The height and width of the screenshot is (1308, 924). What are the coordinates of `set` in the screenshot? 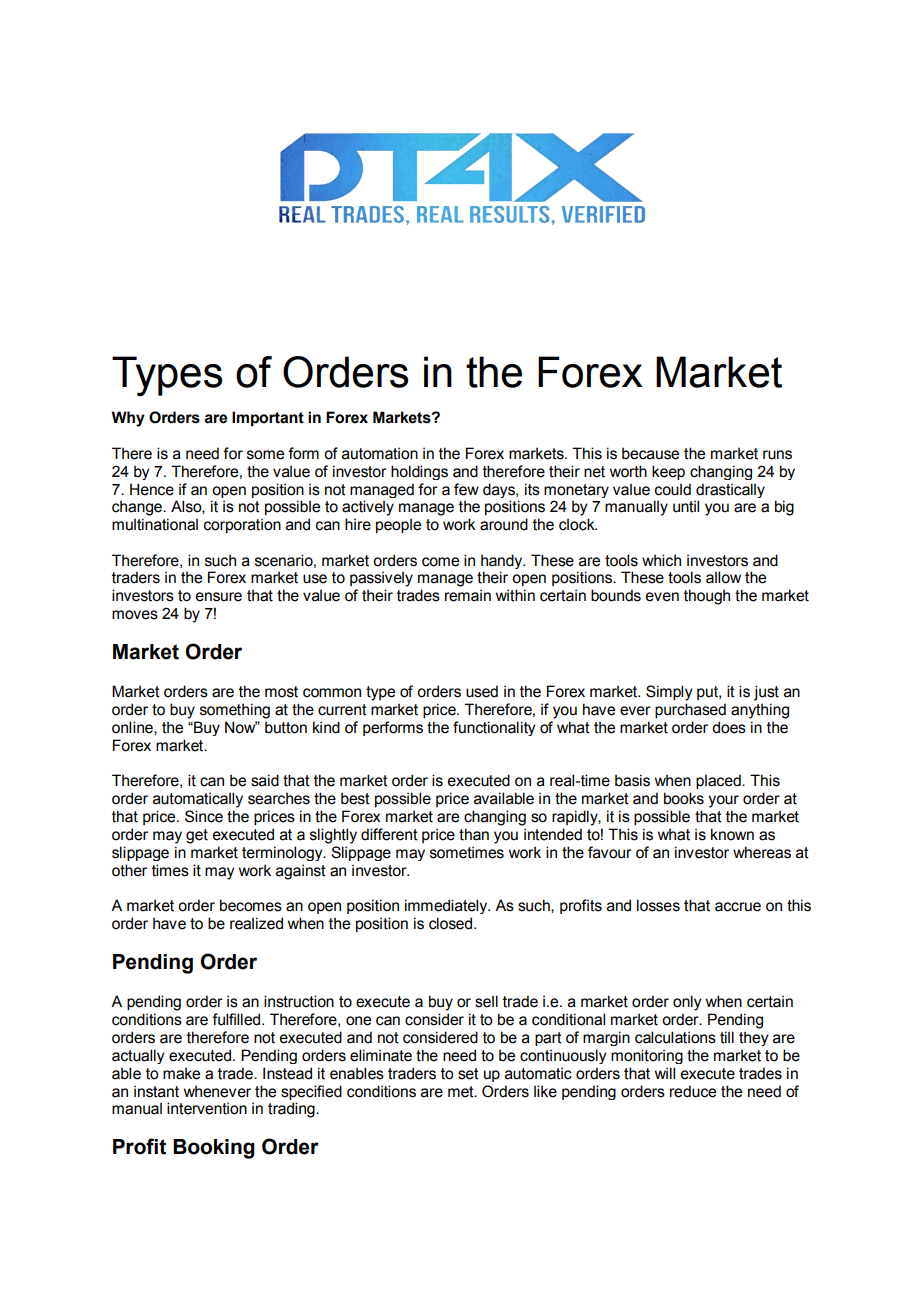 It's located at (468, 1074).
